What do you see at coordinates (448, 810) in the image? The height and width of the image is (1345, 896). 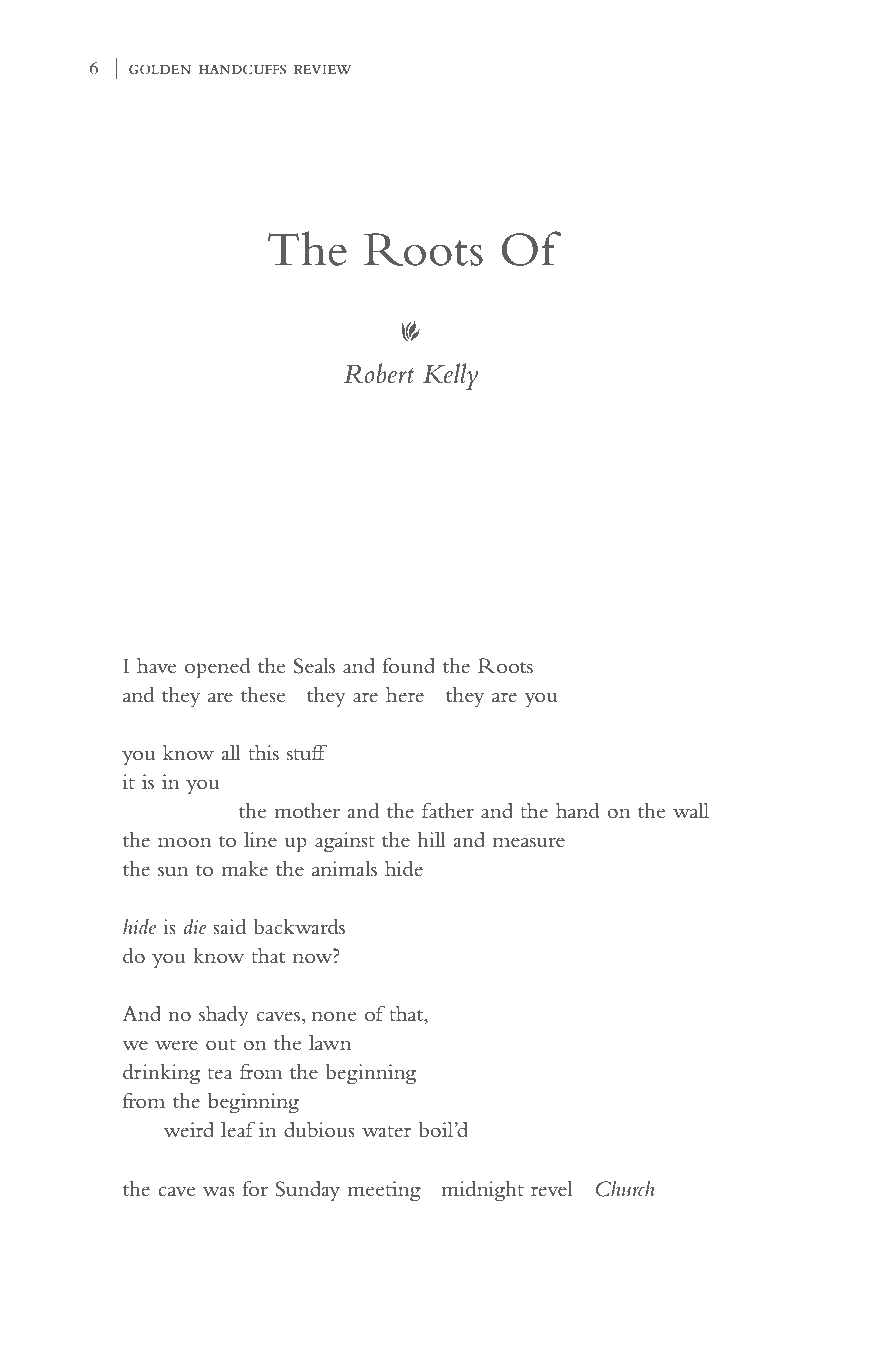 I see `father` at bounding box center [448, 810].
